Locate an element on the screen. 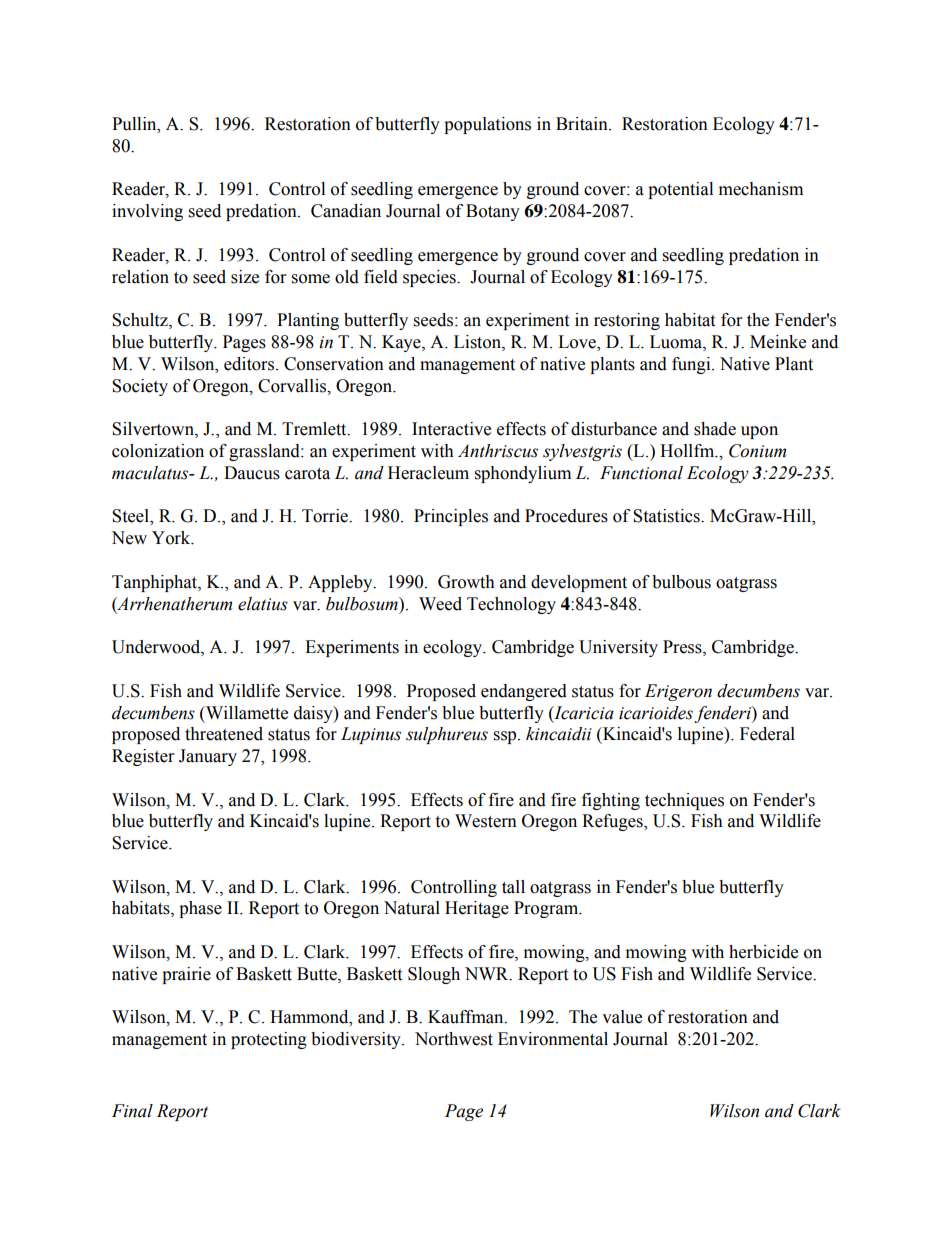 The image size is (952, 1233). potential is located at coordinates (680, 190).
